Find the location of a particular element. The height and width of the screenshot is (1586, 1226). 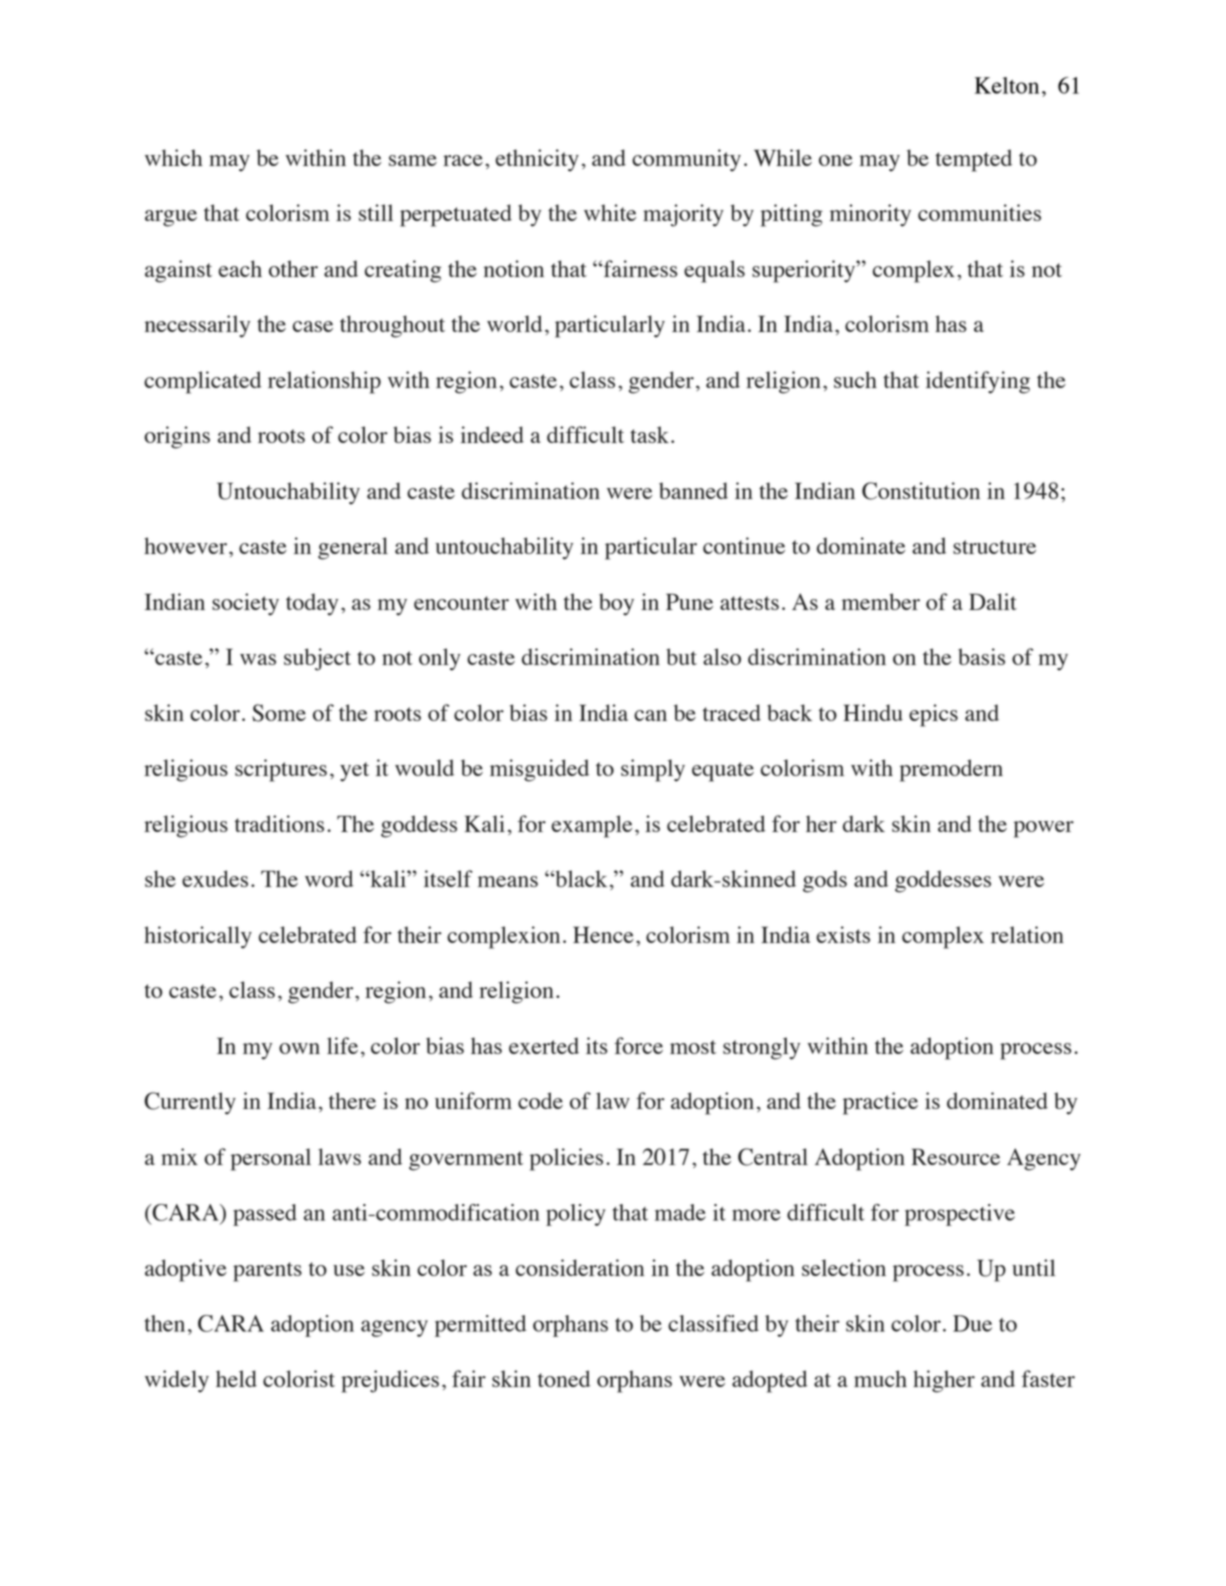

society is located at coordinates (245, 604).
